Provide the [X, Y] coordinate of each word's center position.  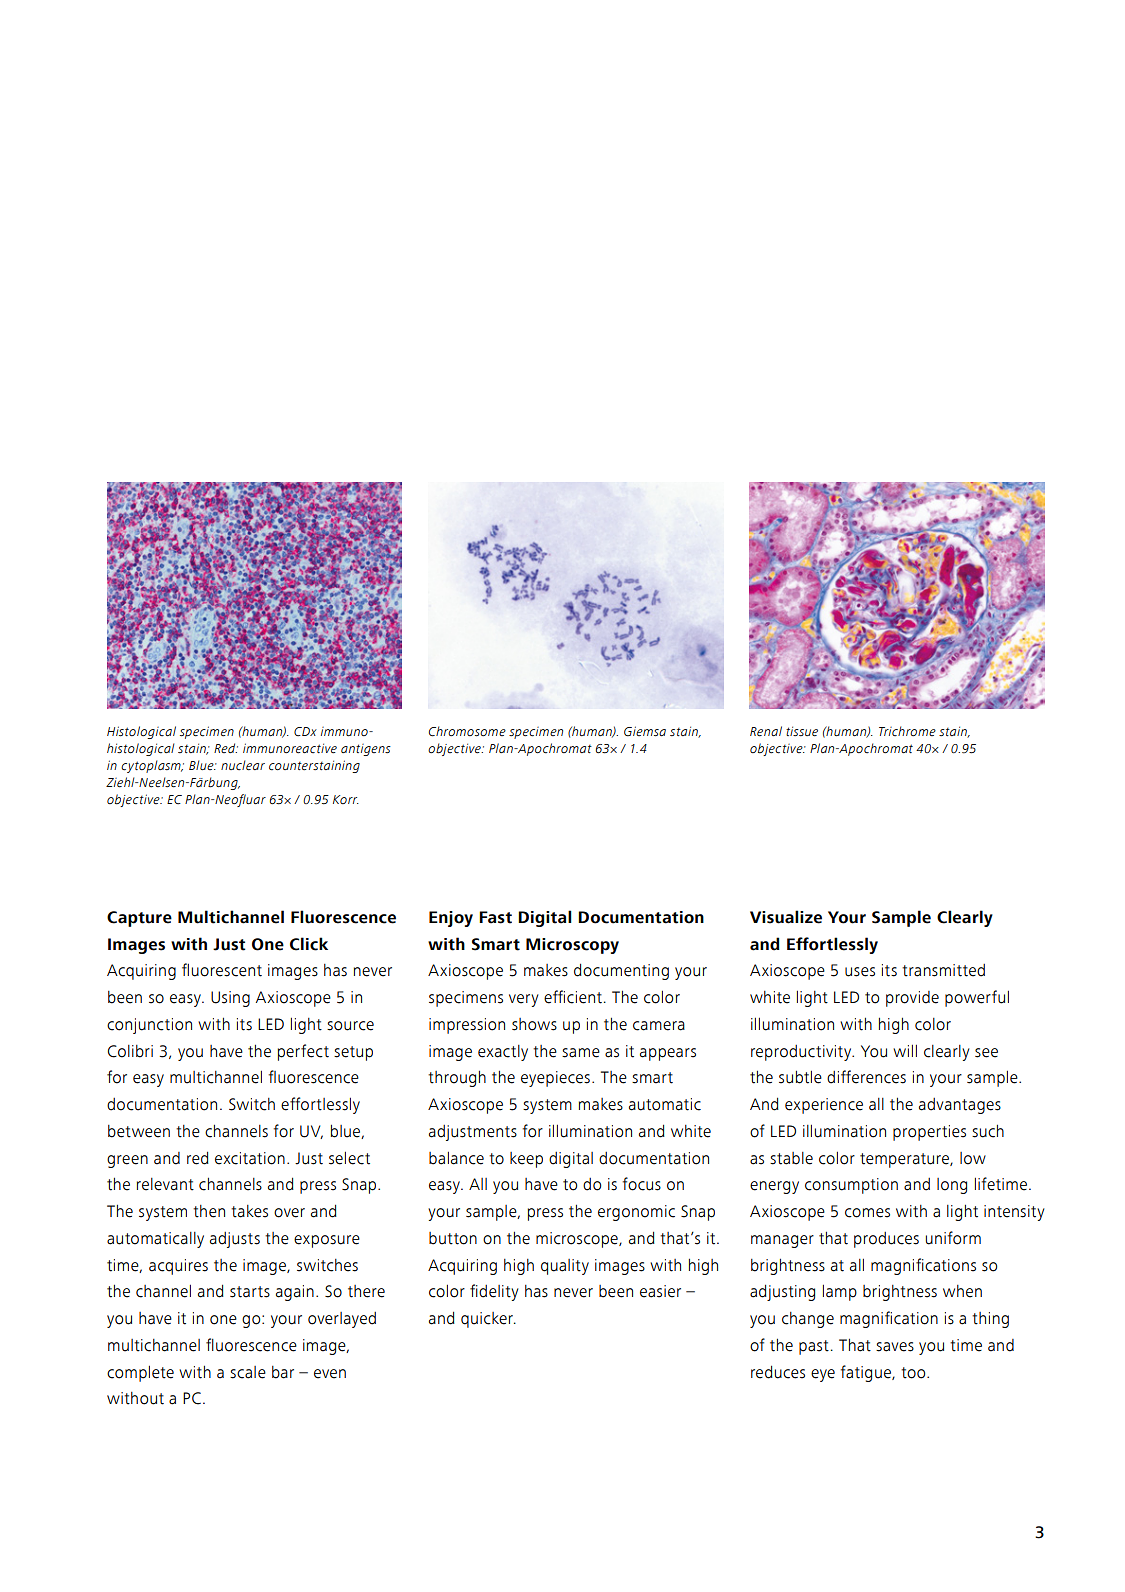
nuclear [243, 765]
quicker [488, 1320]
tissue [802, 731]
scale [248, 1372]
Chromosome [467, 731]
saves [895, 1347]
